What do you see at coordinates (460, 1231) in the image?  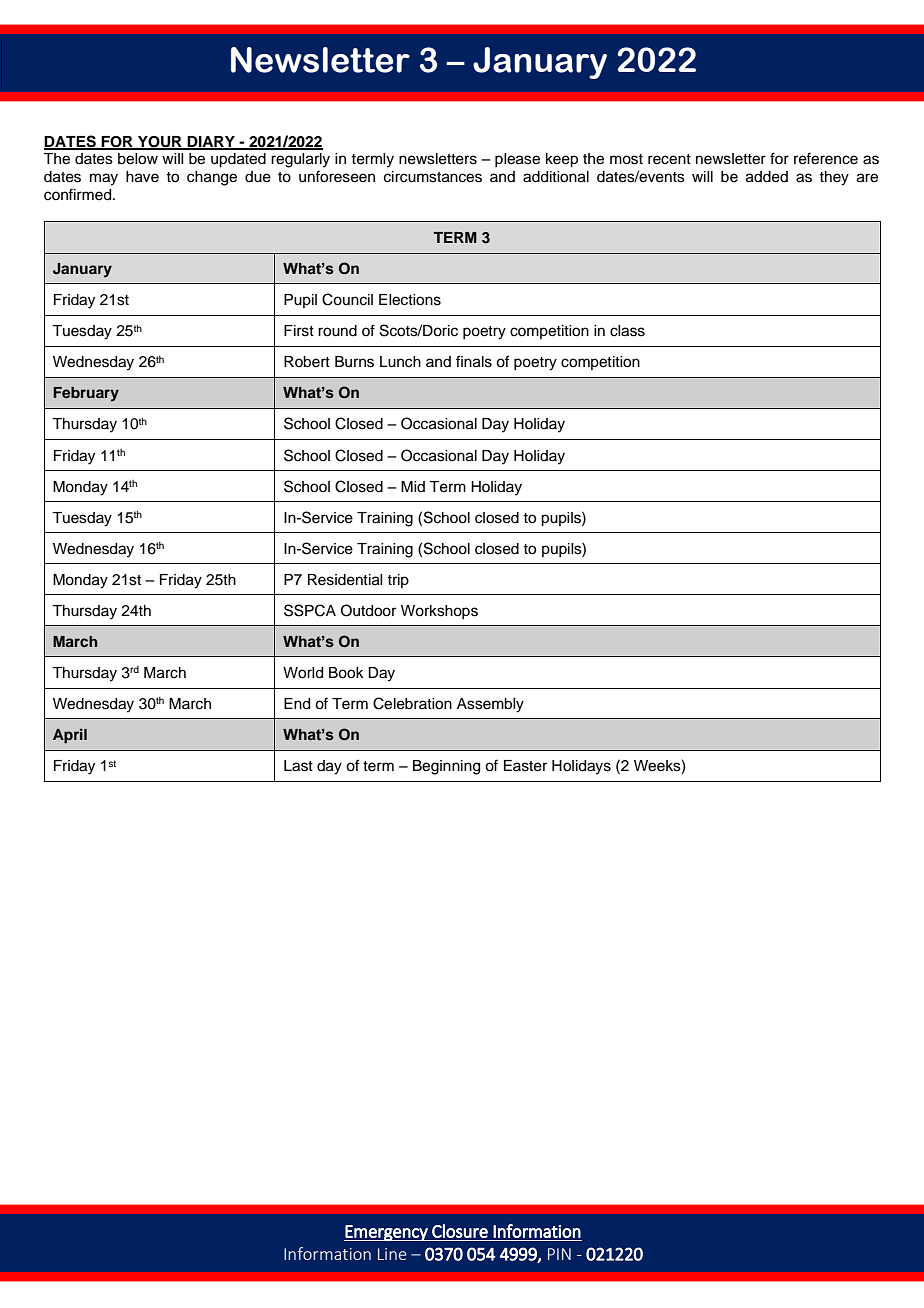 I see `Closure` at bounding box center [460, 1231].
